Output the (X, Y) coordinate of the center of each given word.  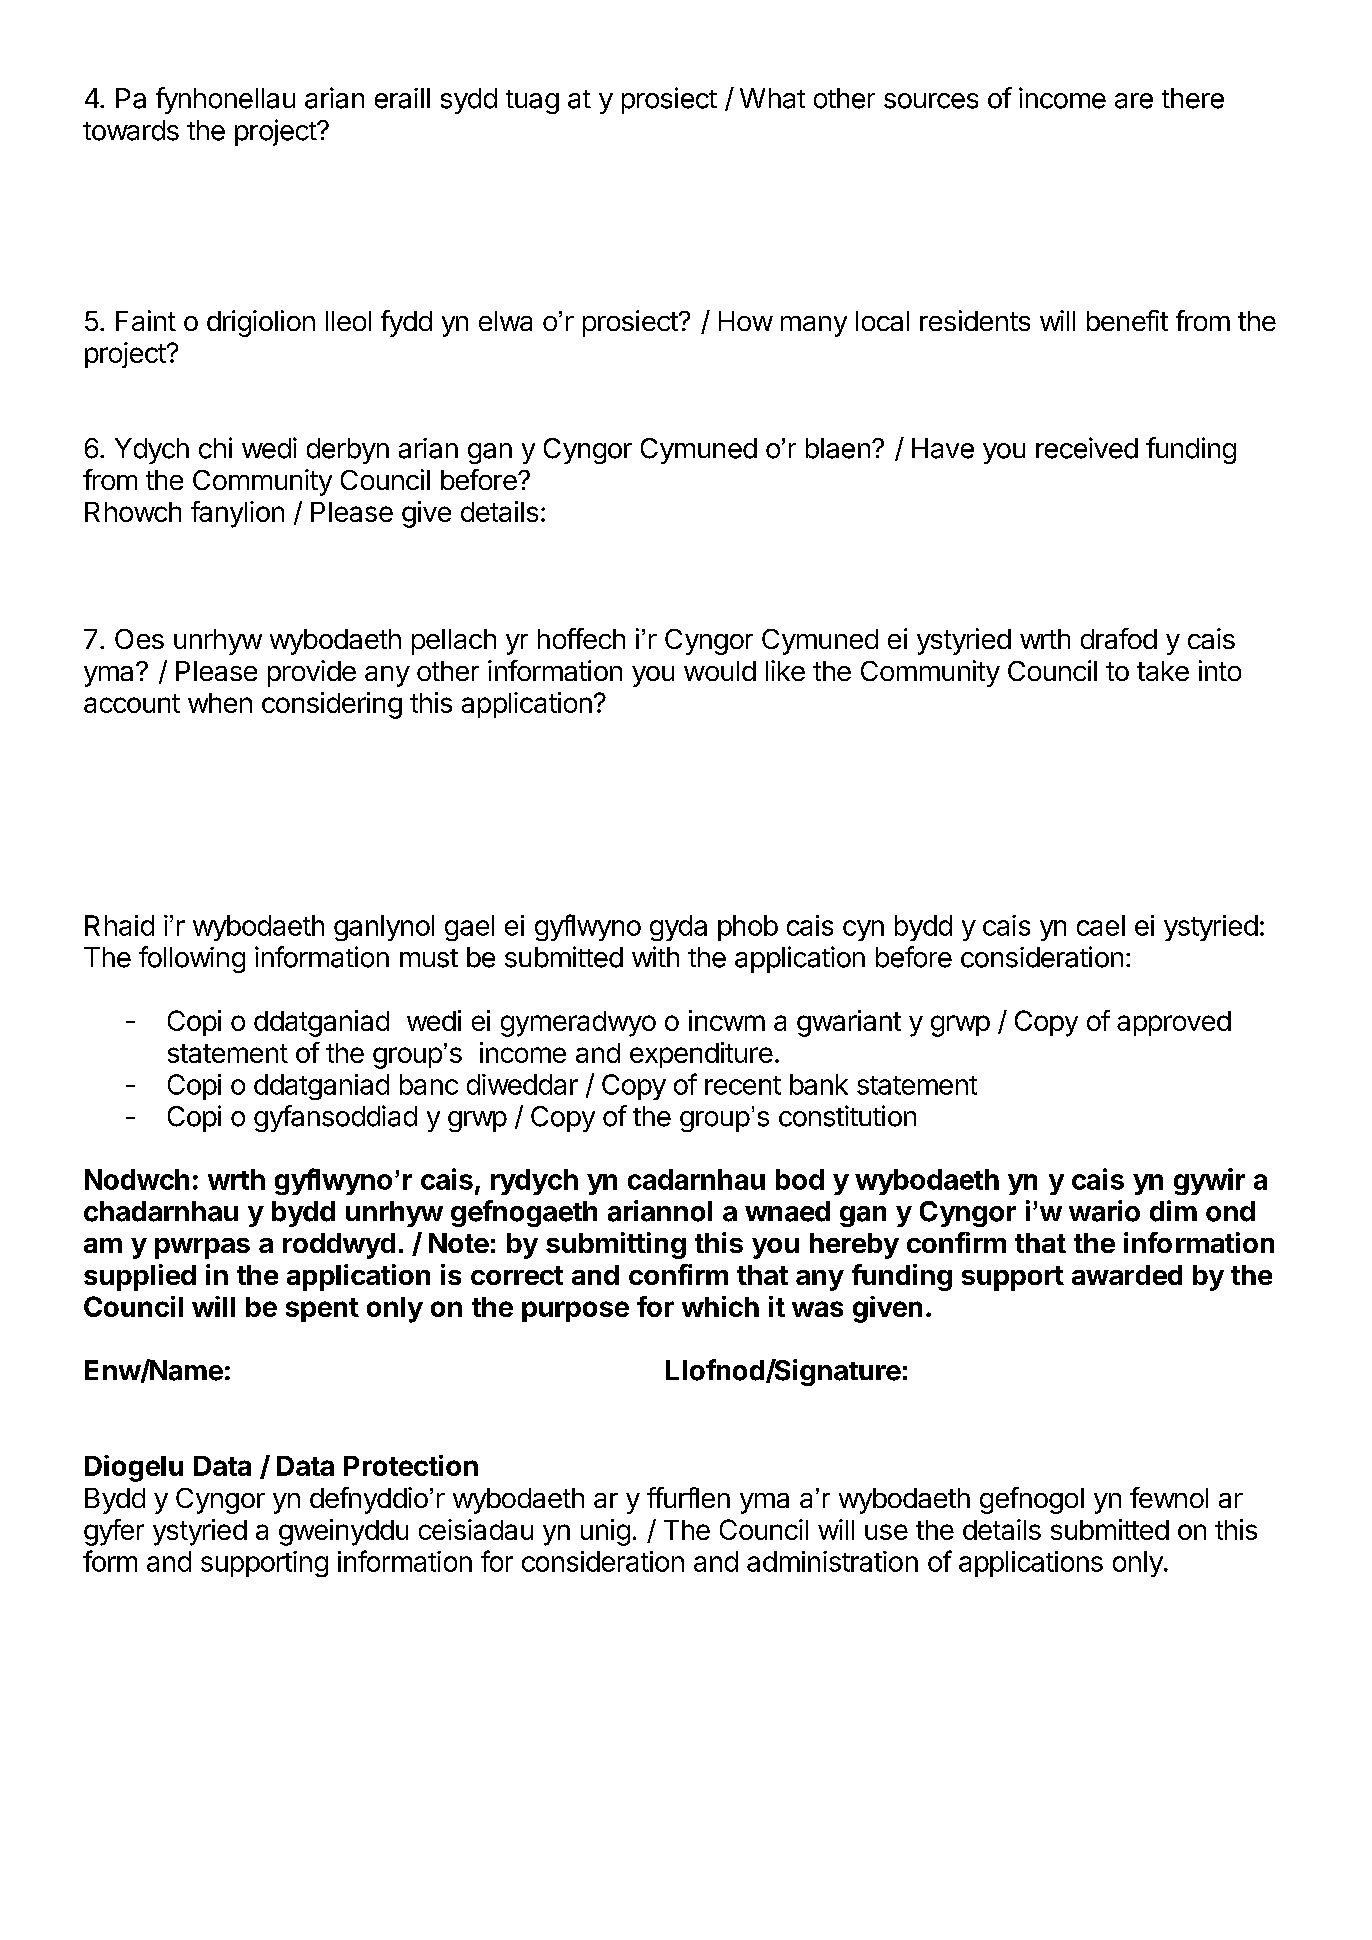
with (655, 956)
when (220, 703)
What (772, 98)
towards (131, 130)
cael (1101, 925)
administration (832, 1561)
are (1134, 101)
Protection (411, 1465)
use (886, 1532)
